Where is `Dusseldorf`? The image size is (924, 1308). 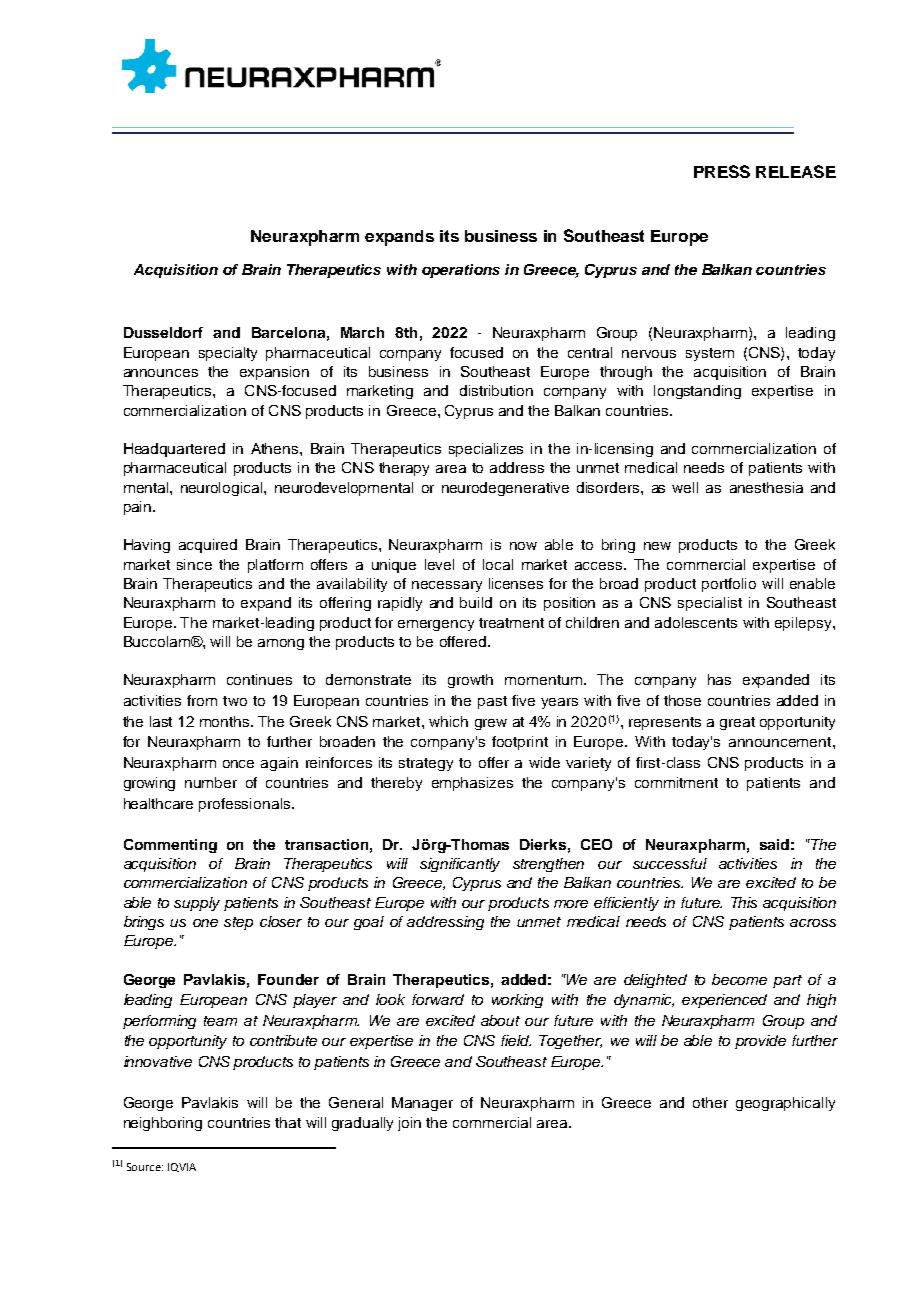 Dusseldorf is located at coordinates (163, 332).
